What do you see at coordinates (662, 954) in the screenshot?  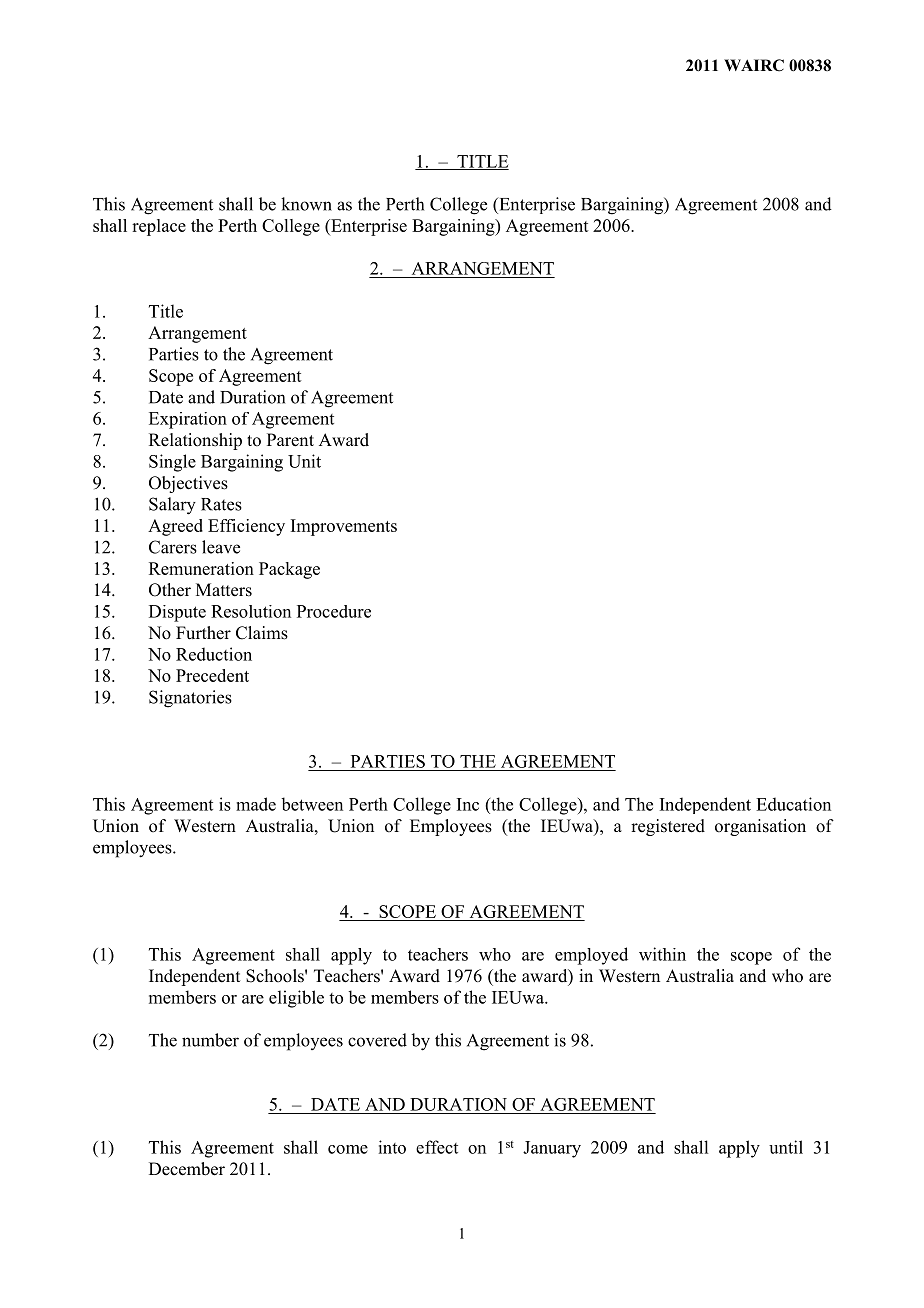 I see `within` at bounding box center [662, 954].
